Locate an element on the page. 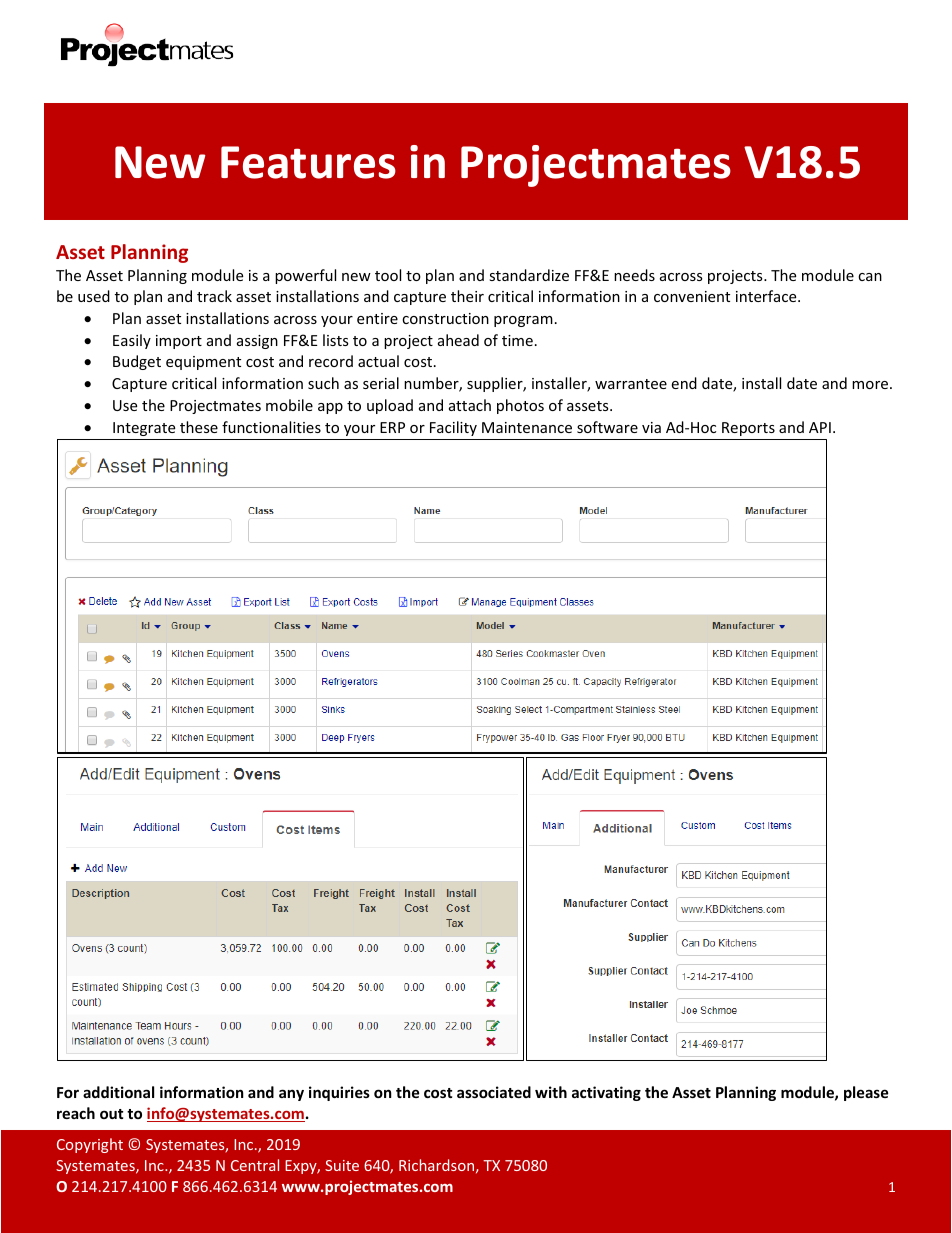 The width and height of the document is (952, 1233). via is located at coordinates (651, 427).
